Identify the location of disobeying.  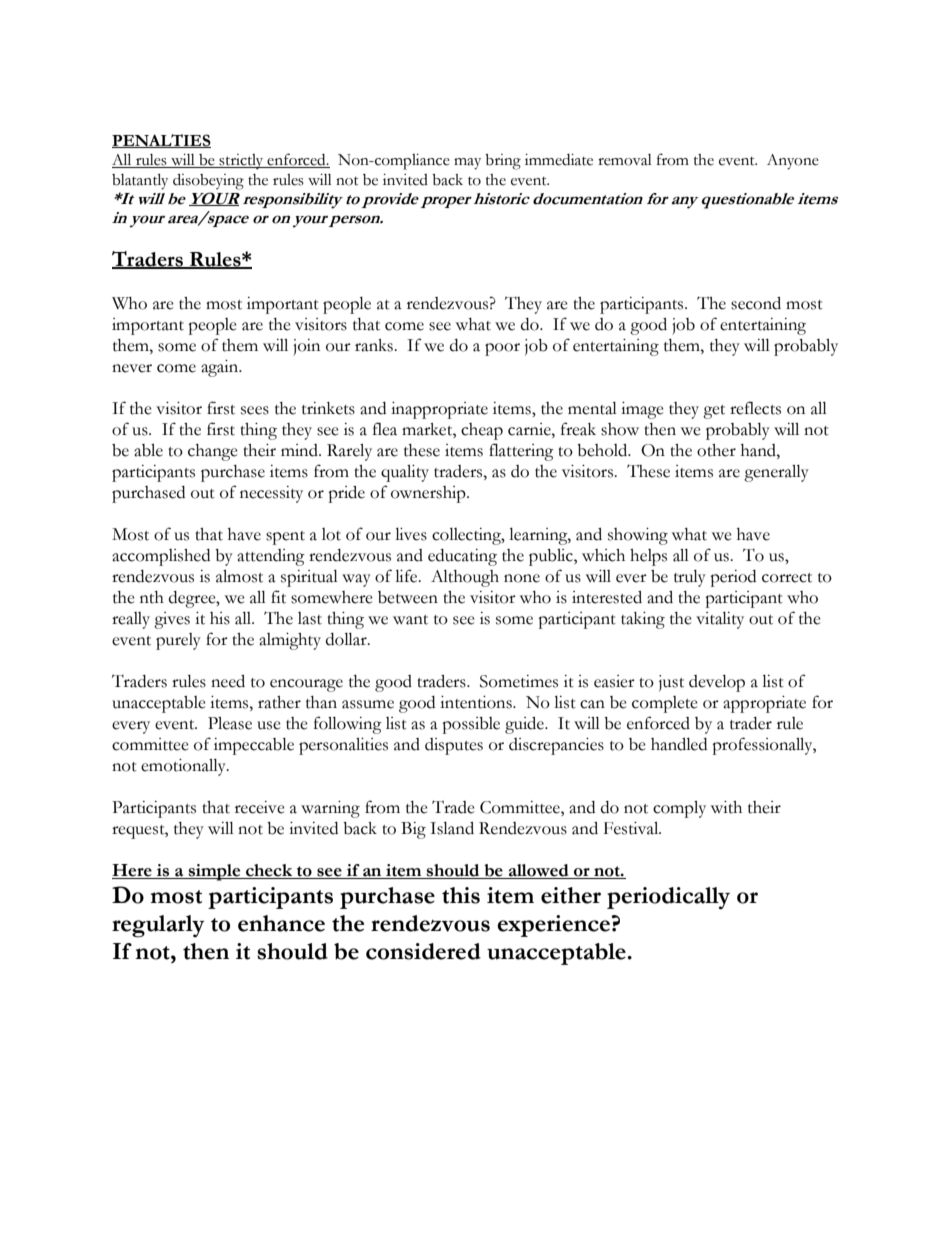
(208, 181).
